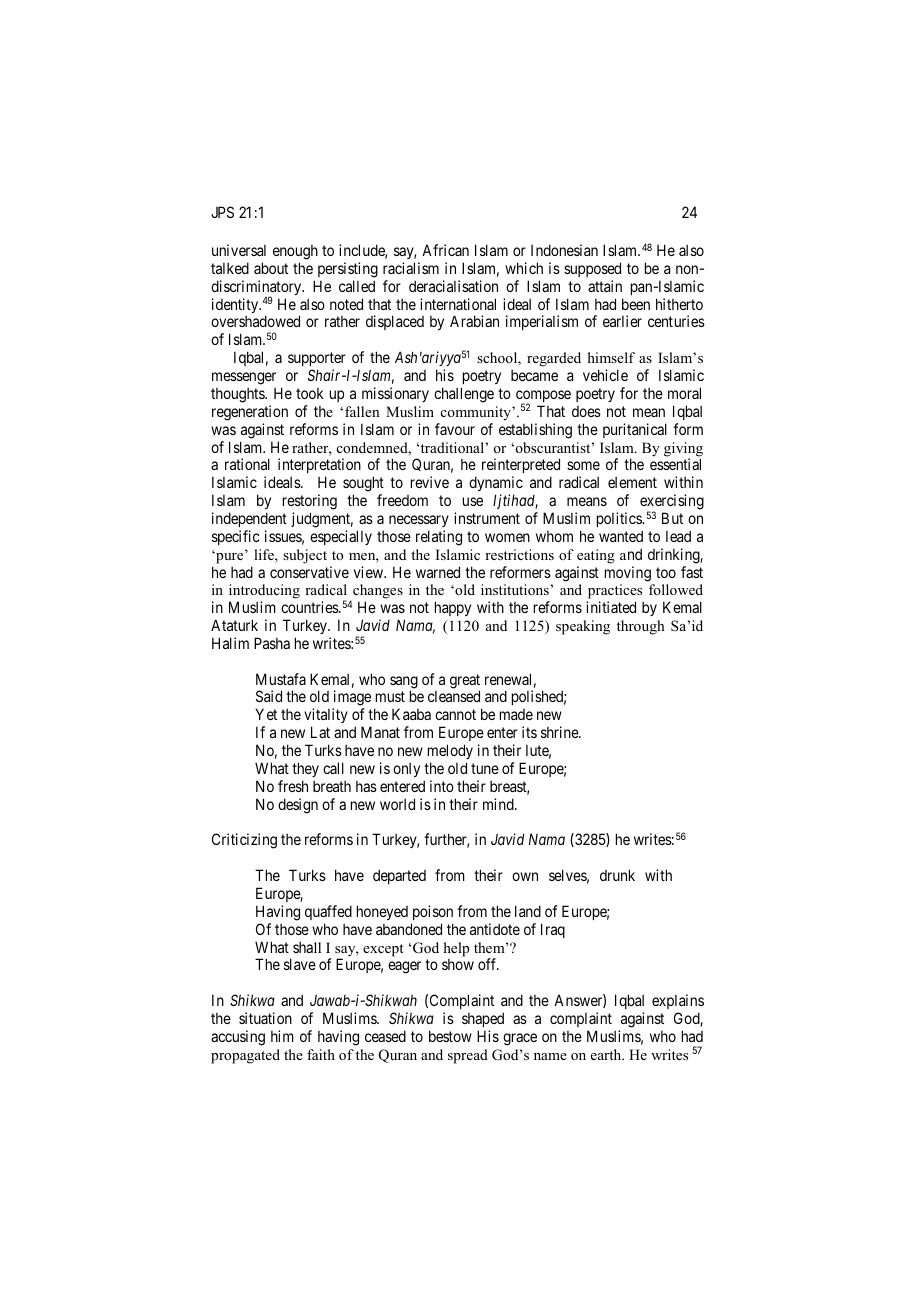 Image resolution: width=924 pixels, height=1307 pixels. Describe the element at coordinates (445, 250) in the page. I see `African` at that location.
